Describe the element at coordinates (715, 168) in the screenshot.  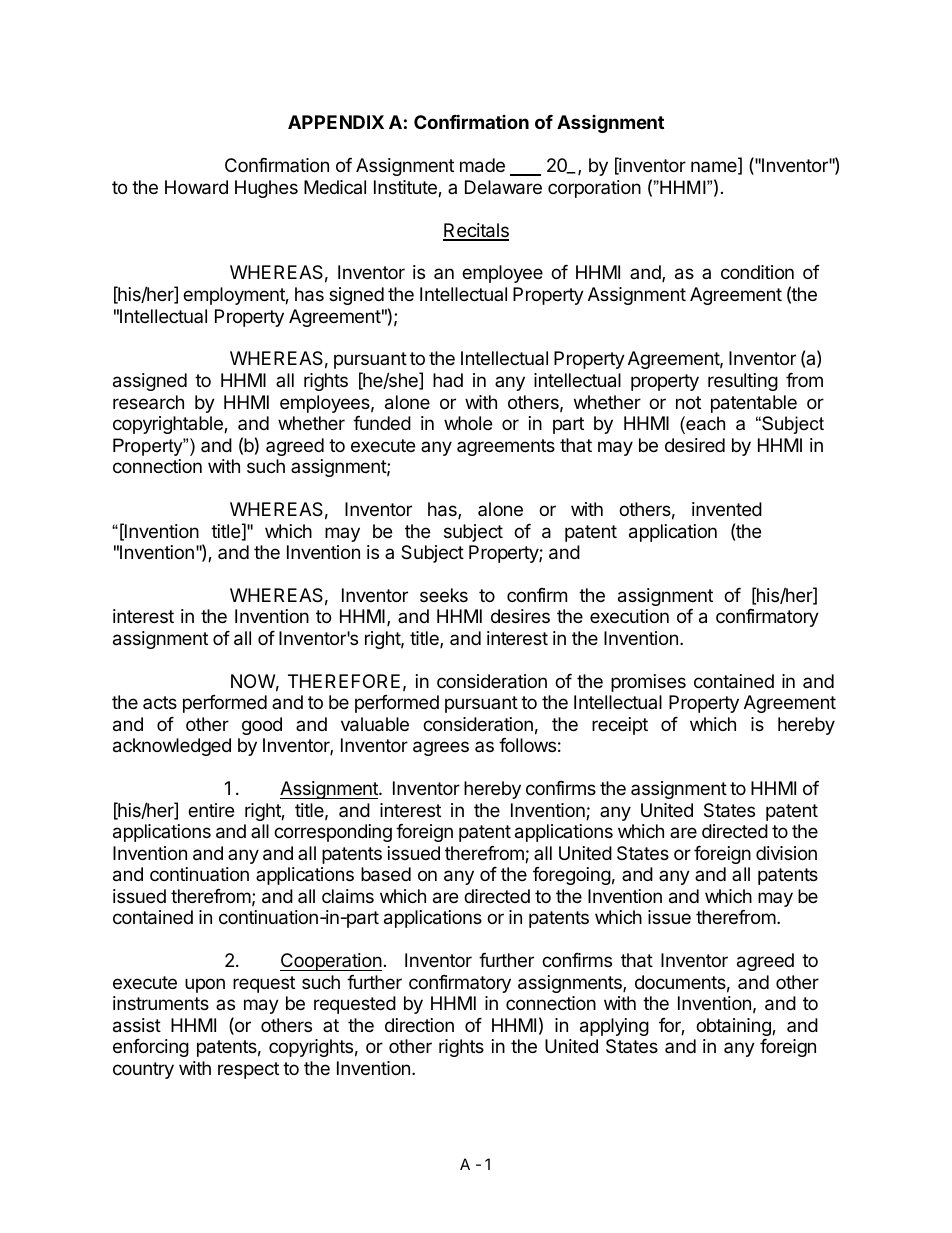
I see `name` at that location.
